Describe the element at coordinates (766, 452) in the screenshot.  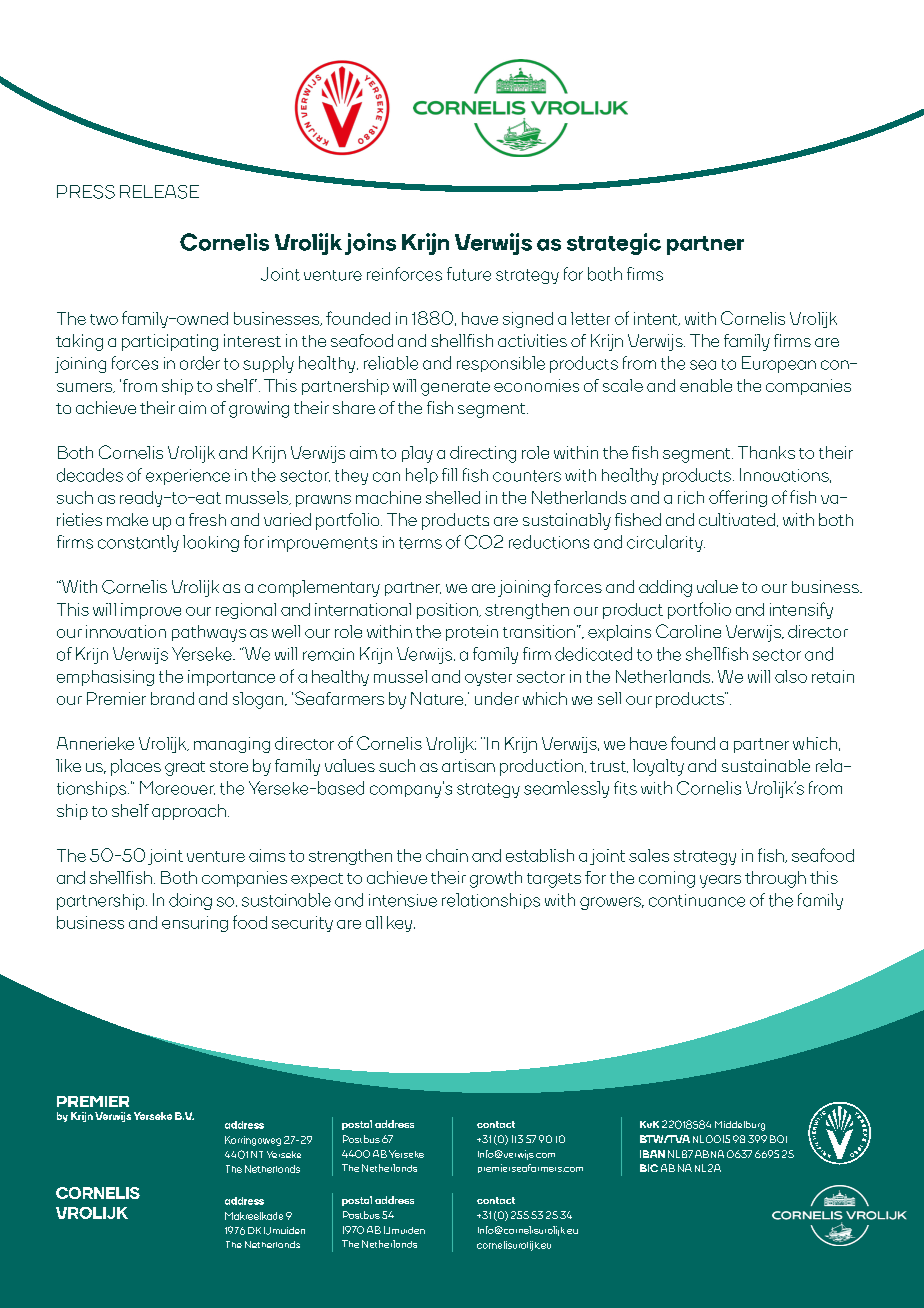
I see `Thanks` at that location.
